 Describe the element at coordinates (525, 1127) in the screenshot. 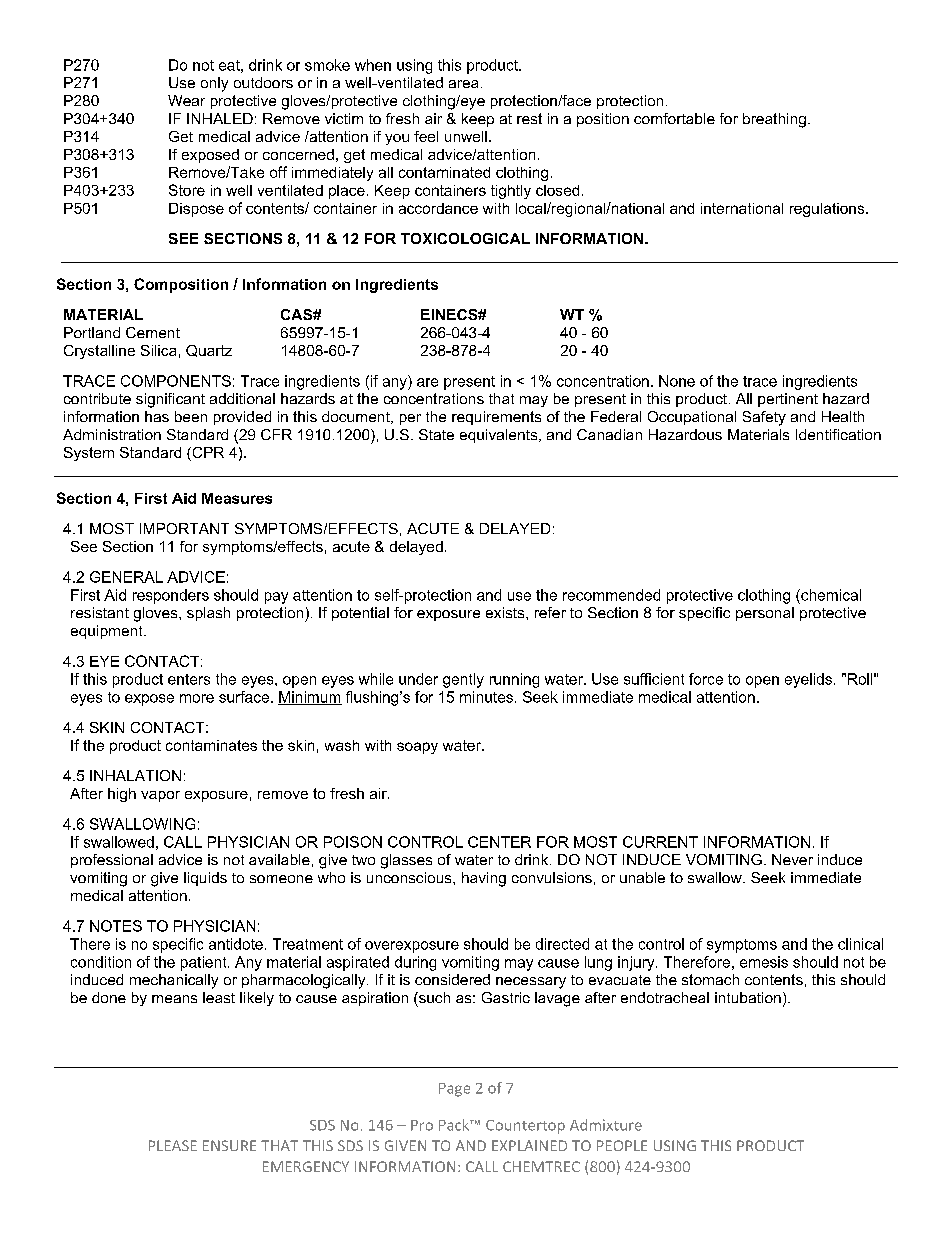

I see `Countertop` at that location.
